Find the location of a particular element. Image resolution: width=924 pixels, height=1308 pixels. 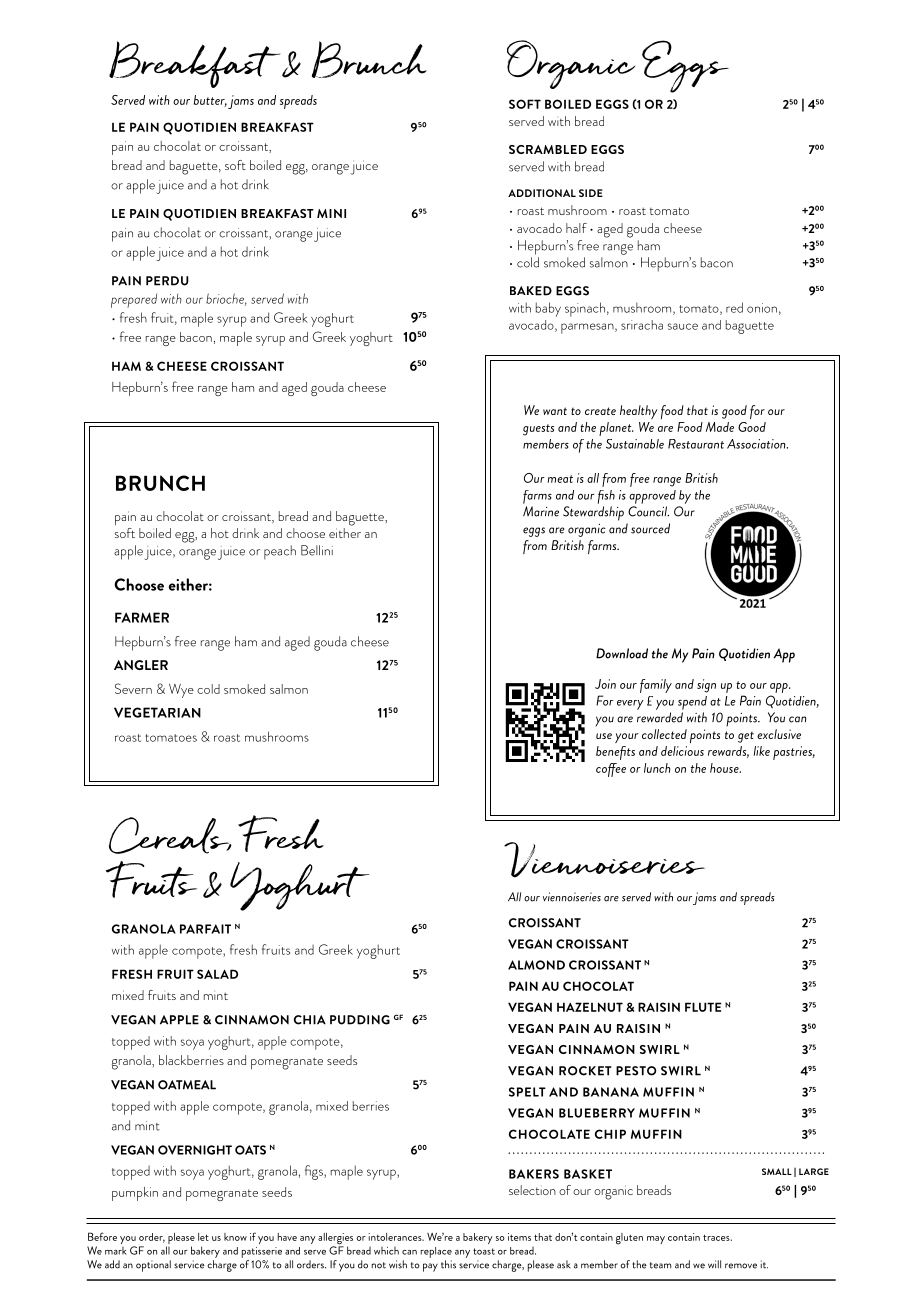

guests is located at coordinates (538, 430).
